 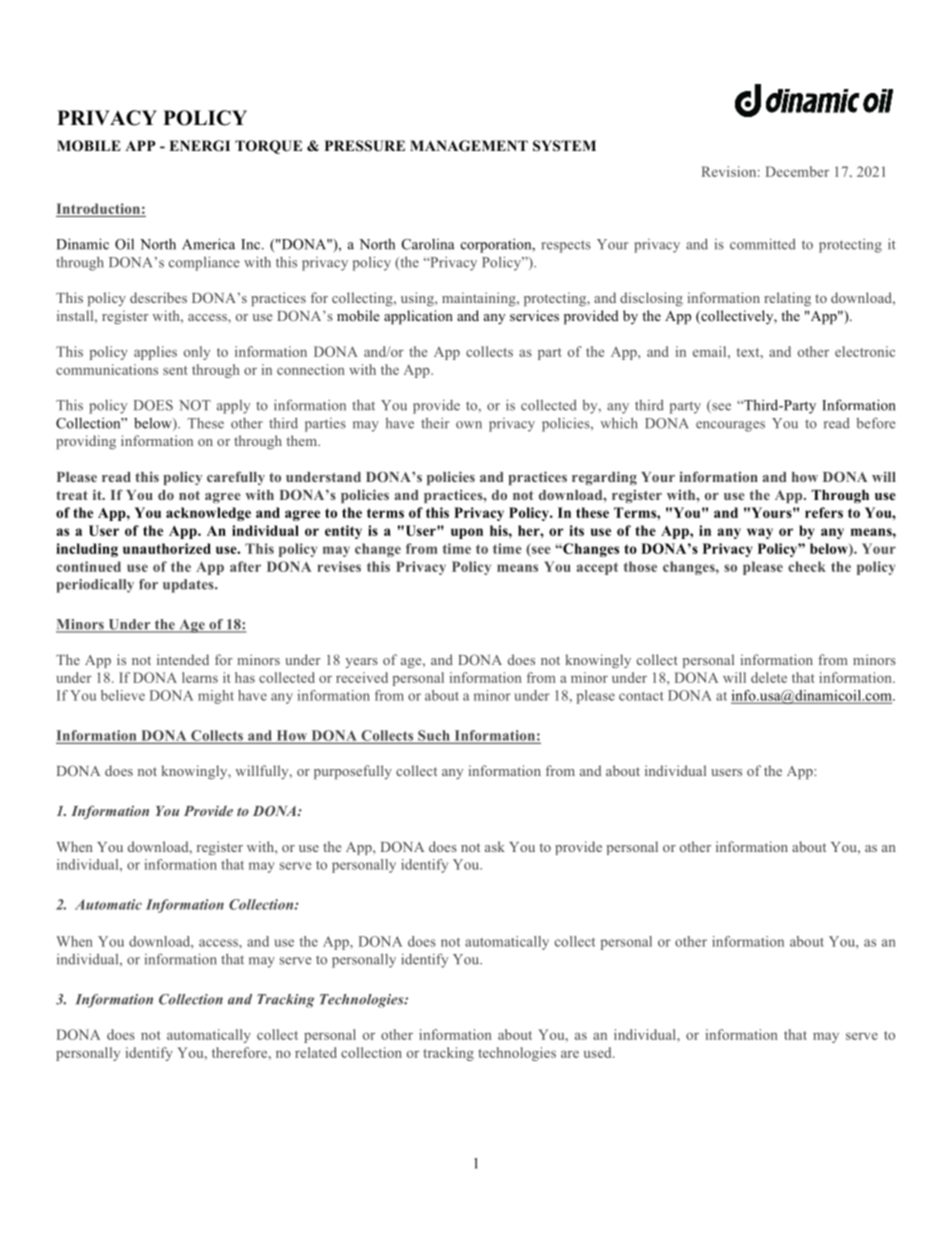 I want to click on contact, so click(x=641, y=696).
